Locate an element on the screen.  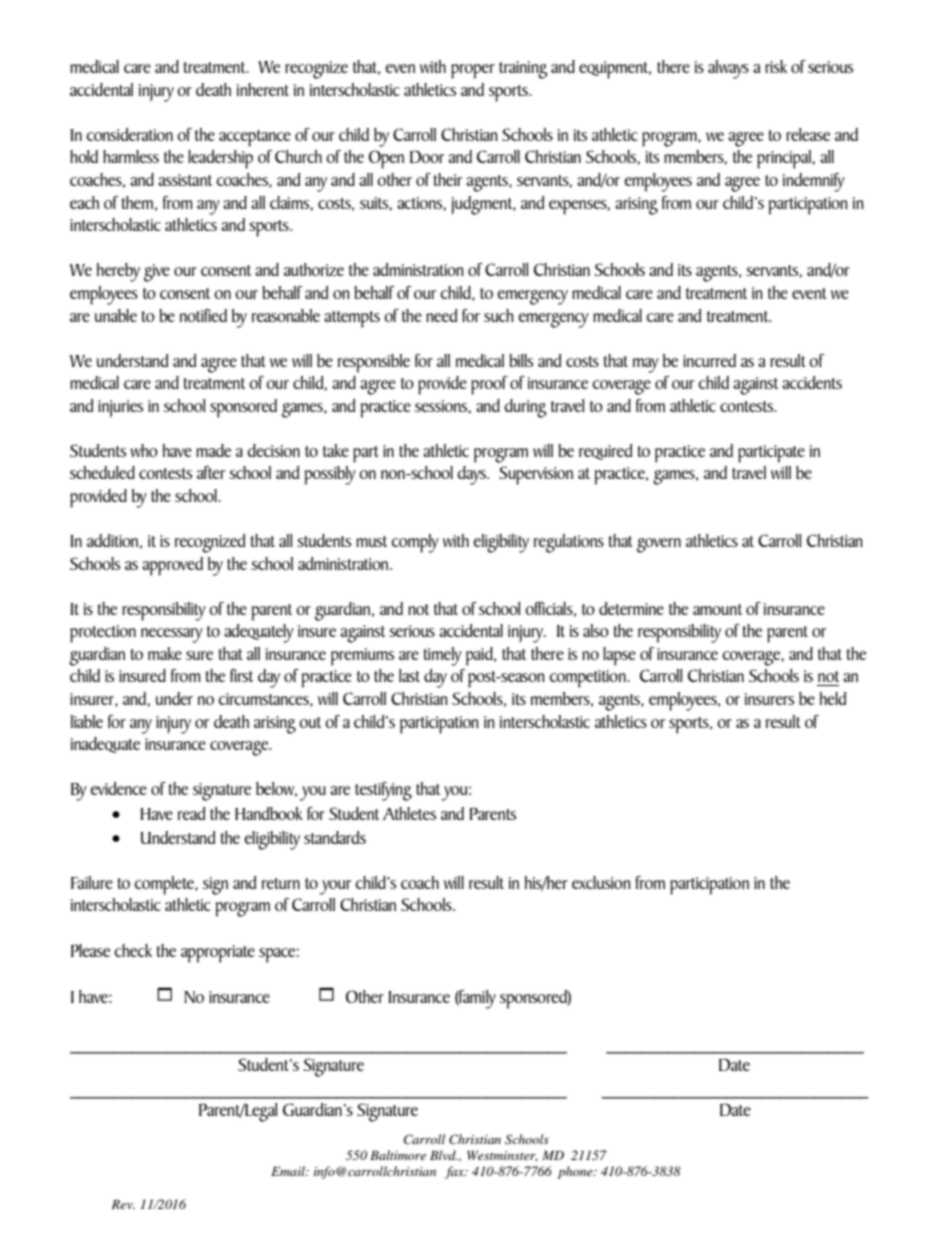
consideration is located at coordinates (129, 134).
